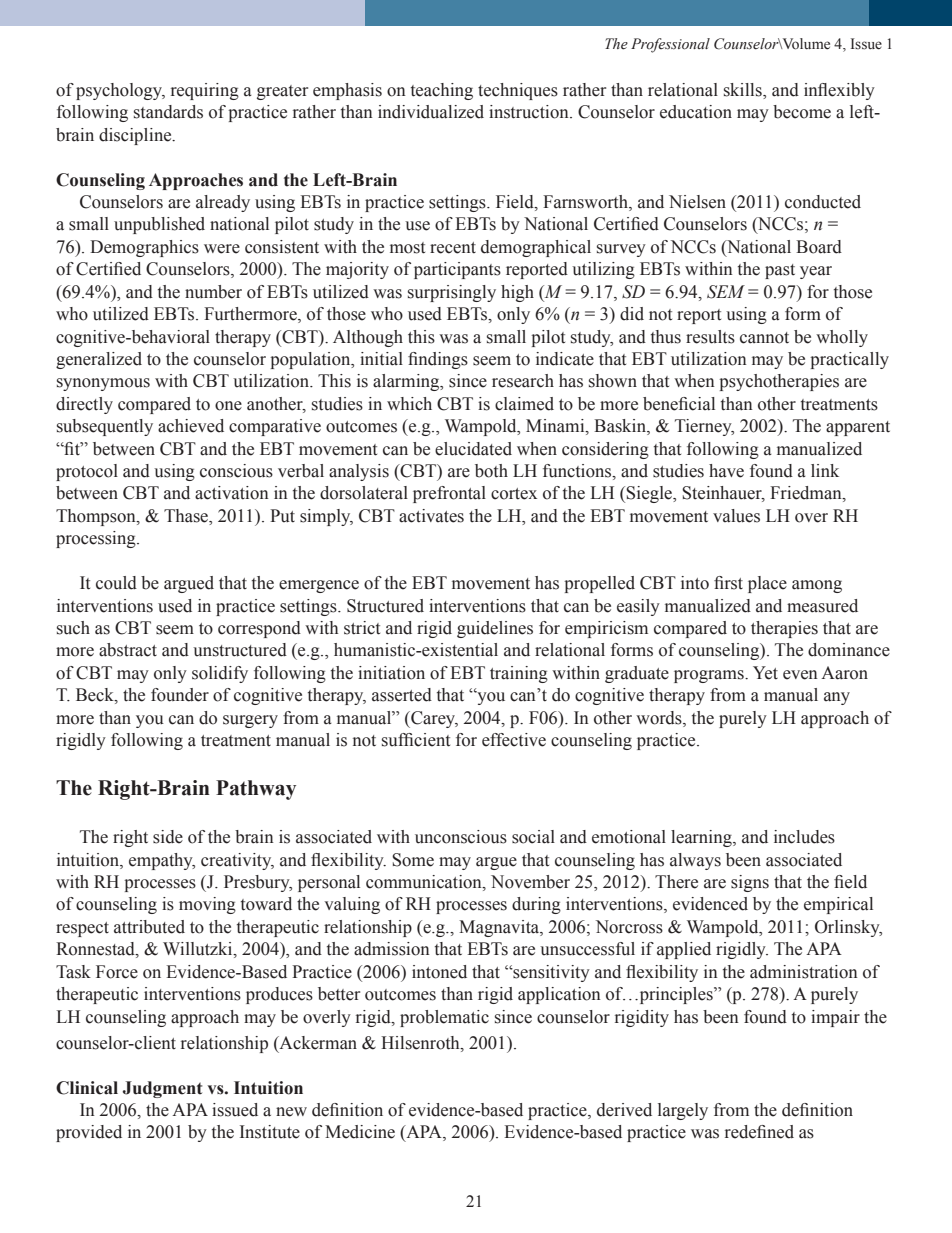 This screenshot has height=1233, width=952. I want to click on requiring, so click(205, 91).
